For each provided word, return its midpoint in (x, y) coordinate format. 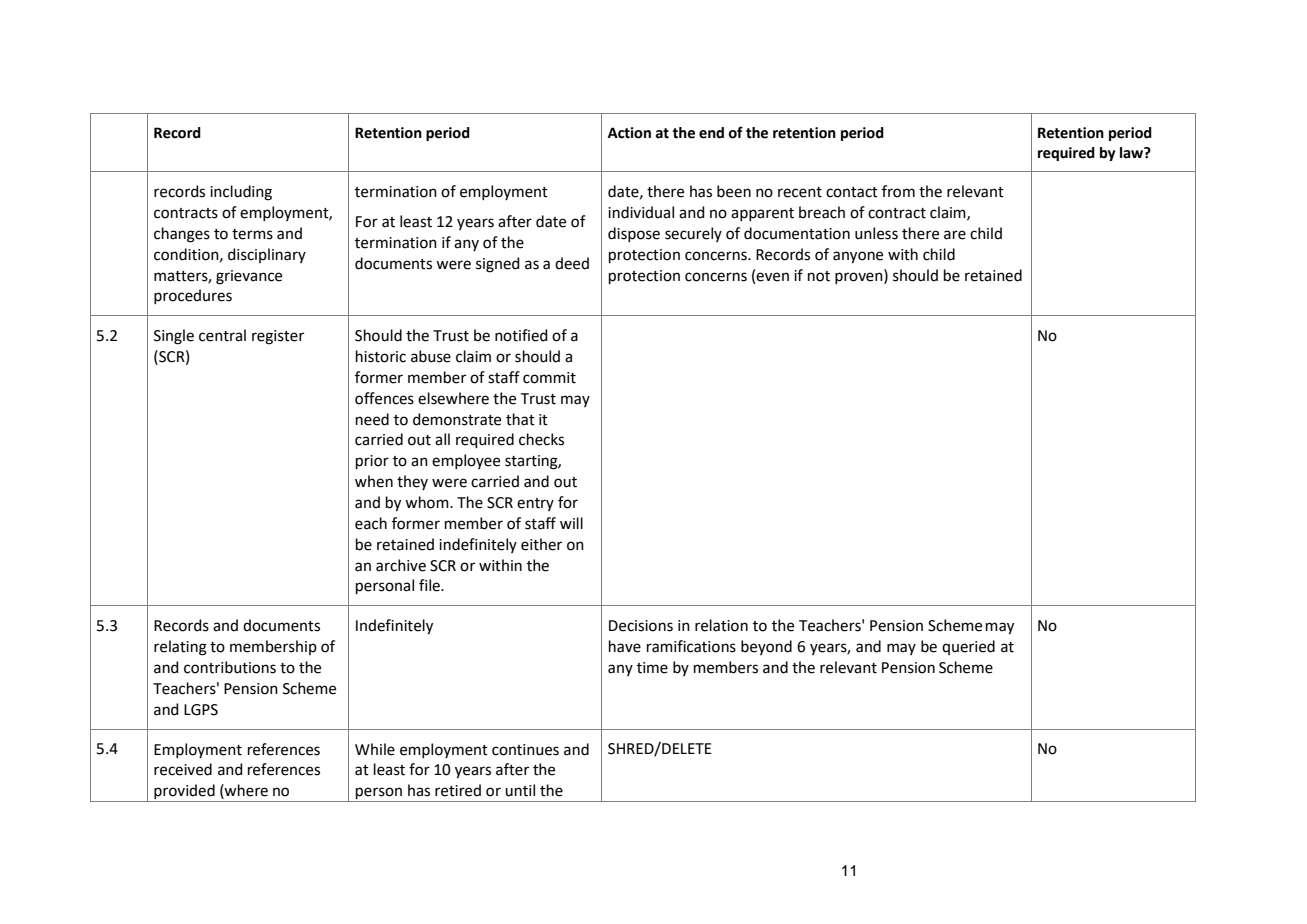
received (183, 769)
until (520, 790)
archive (401, 565)
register (278, 337)
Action (629, 133)
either (541, 544)
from (898, 191)
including (241, 193)
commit (549, 378)
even (772, 277)
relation (721, 625)
